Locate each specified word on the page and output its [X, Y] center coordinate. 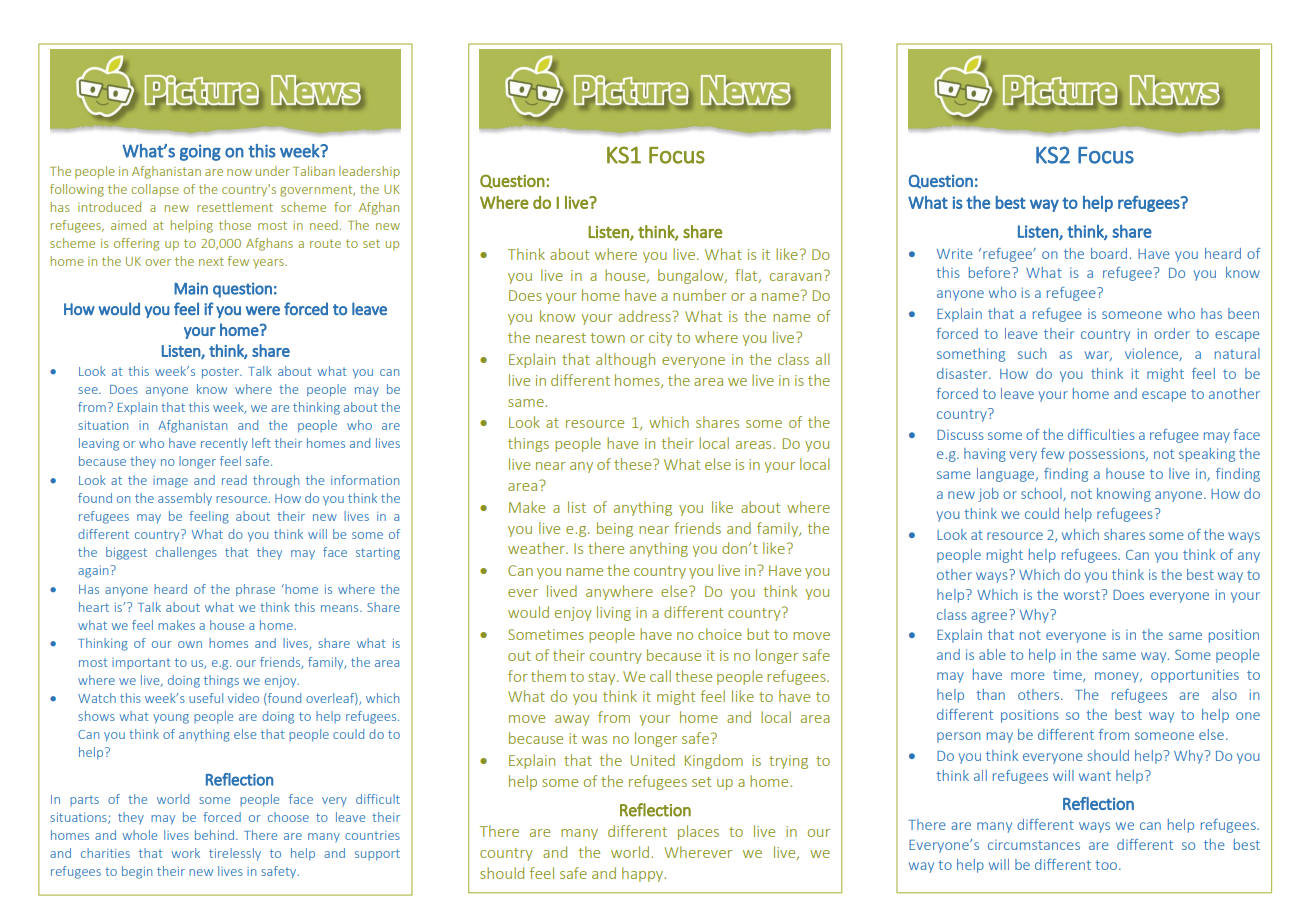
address [646, 316]
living [614, 613]
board [1109, 253]
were [263, 310]
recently [224, 444]
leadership [369, 172]
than [990, 694]
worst [1082, 595]
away [572, 720]
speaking [1207, 455]
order [1172, 333]
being [615, 529]
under [273, 171]
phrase [255, 590]
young [171, 719]
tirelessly [235, 854]
